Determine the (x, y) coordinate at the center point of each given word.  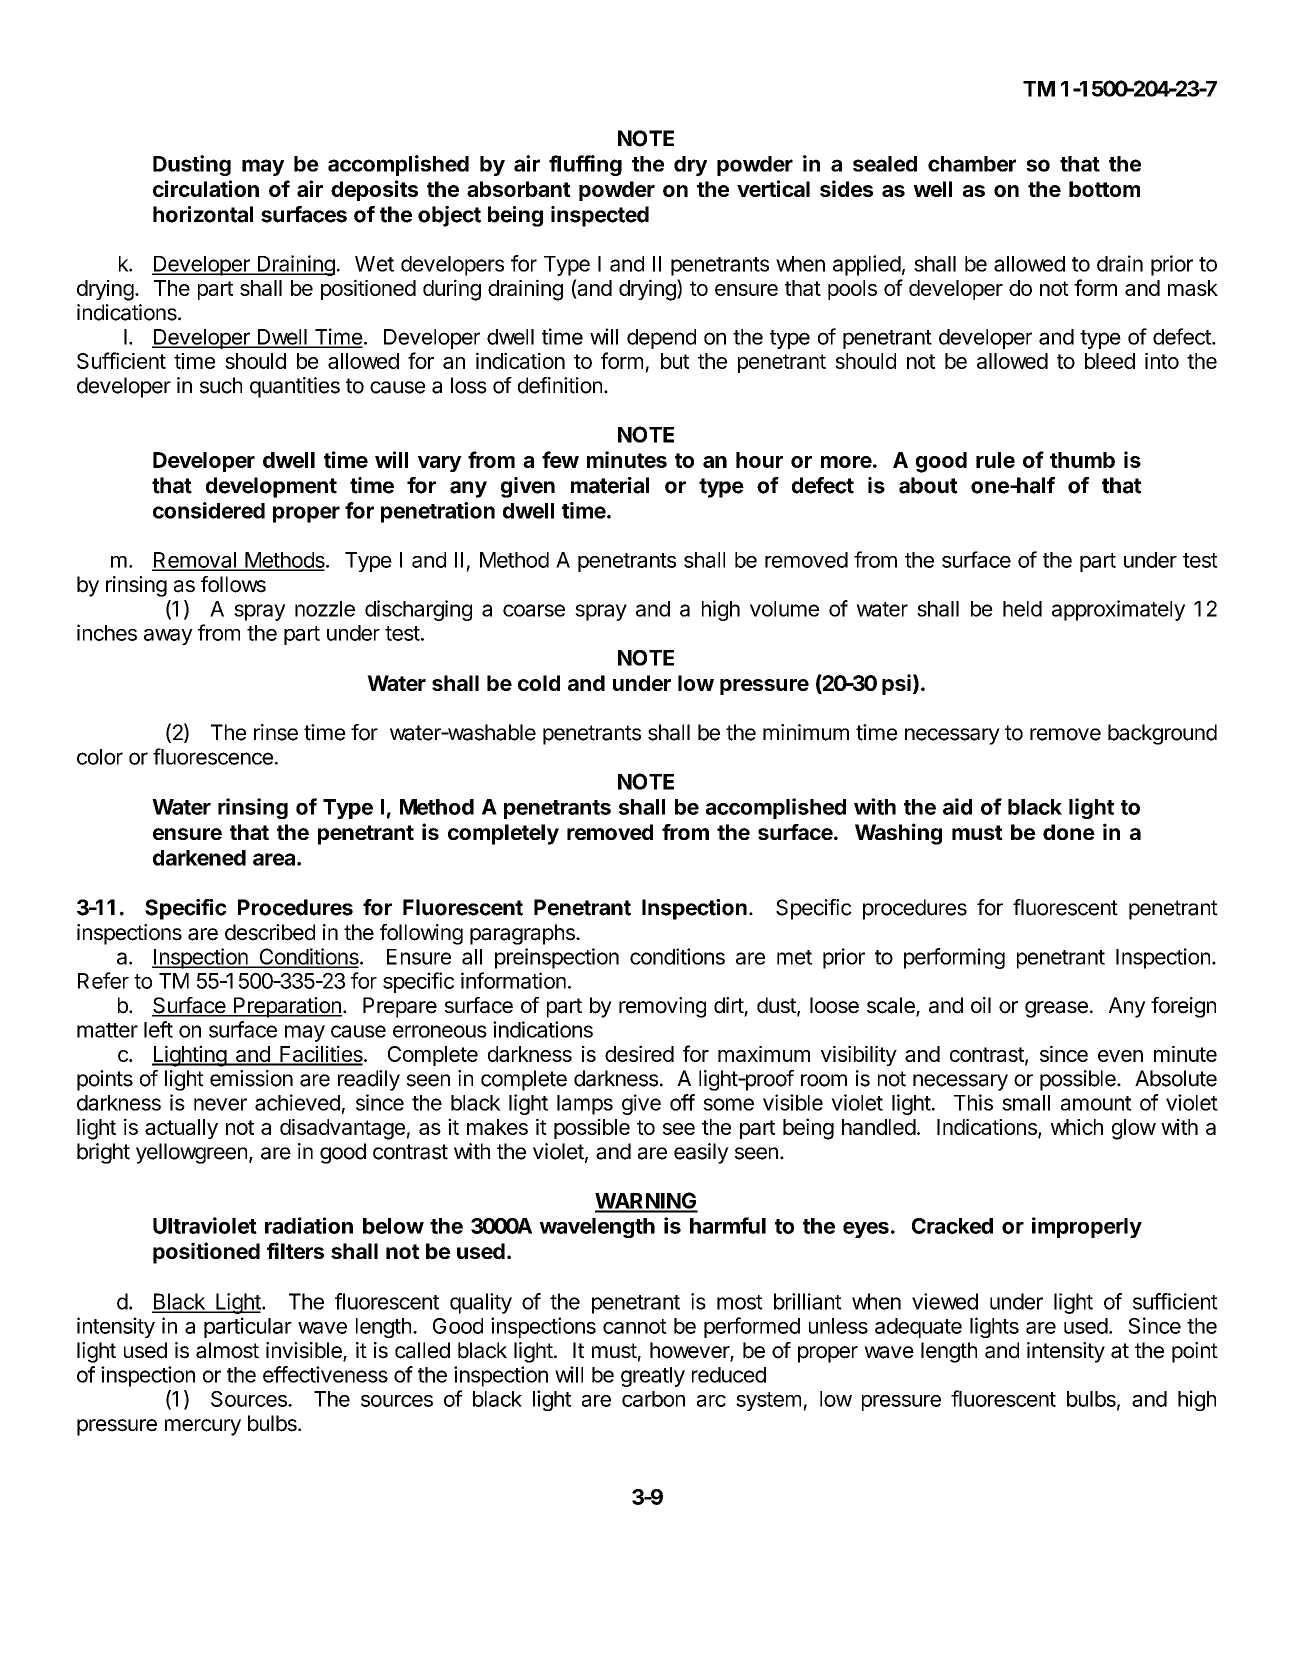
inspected (600, 216)
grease (1056, 1009)
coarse (534, 610)
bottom (1104, 189)
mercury (203, 1427)
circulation (206, 188)
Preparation (287, 1007)
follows (233, 584)
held (1022, 609)
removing (662, 1007)
